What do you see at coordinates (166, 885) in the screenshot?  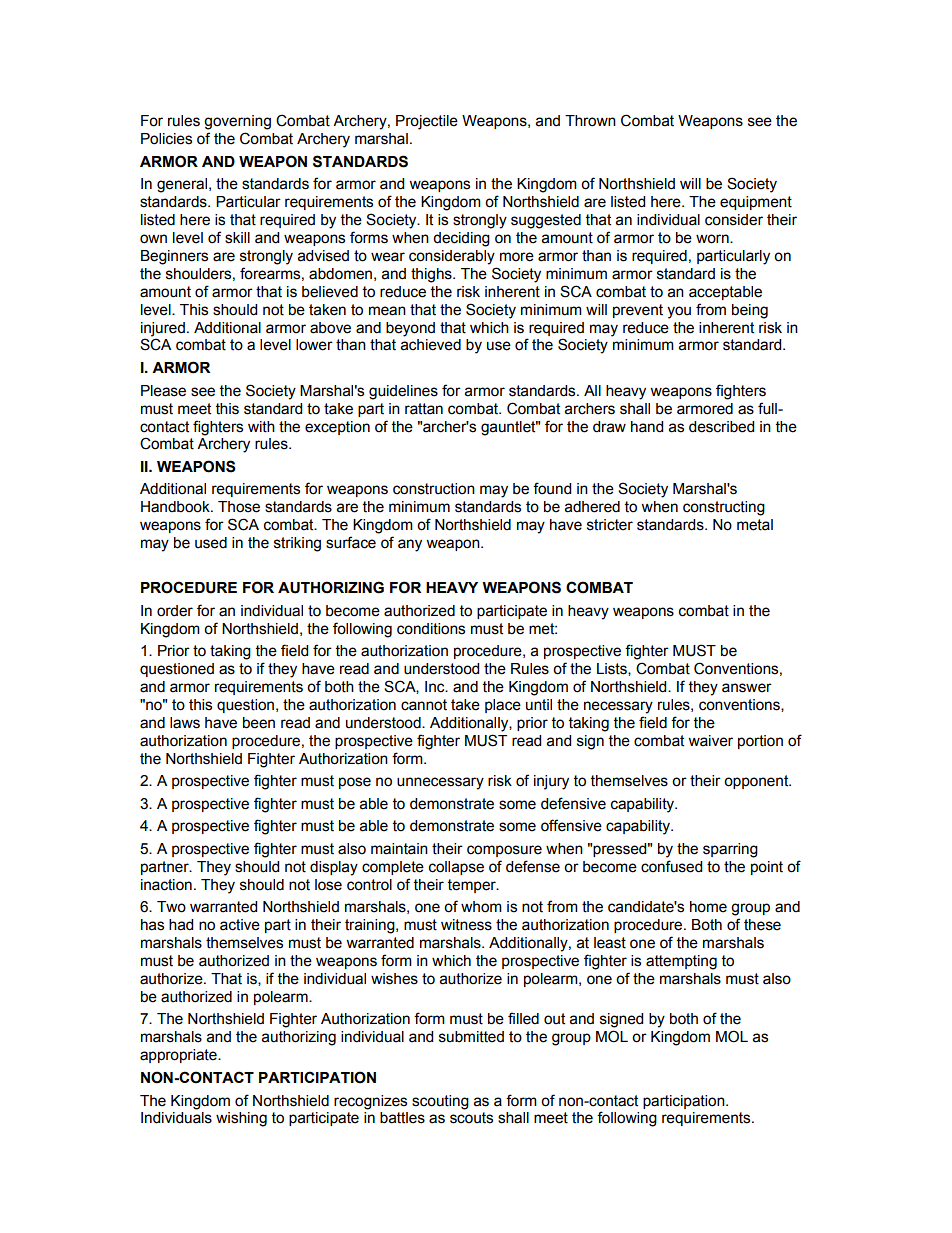 I see `inaction` at bounding box center [166, 885].
